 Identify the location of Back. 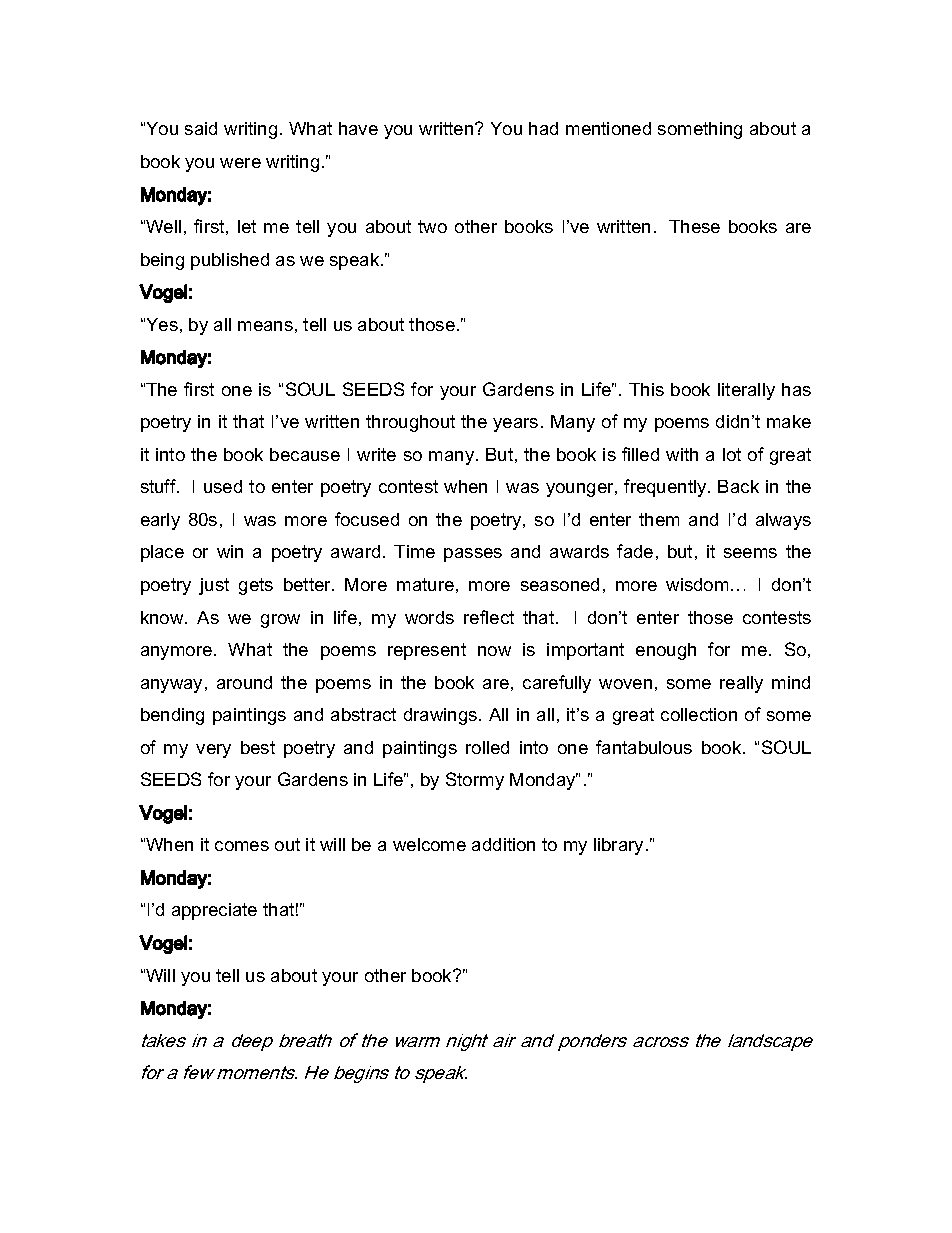
(738, 486).
